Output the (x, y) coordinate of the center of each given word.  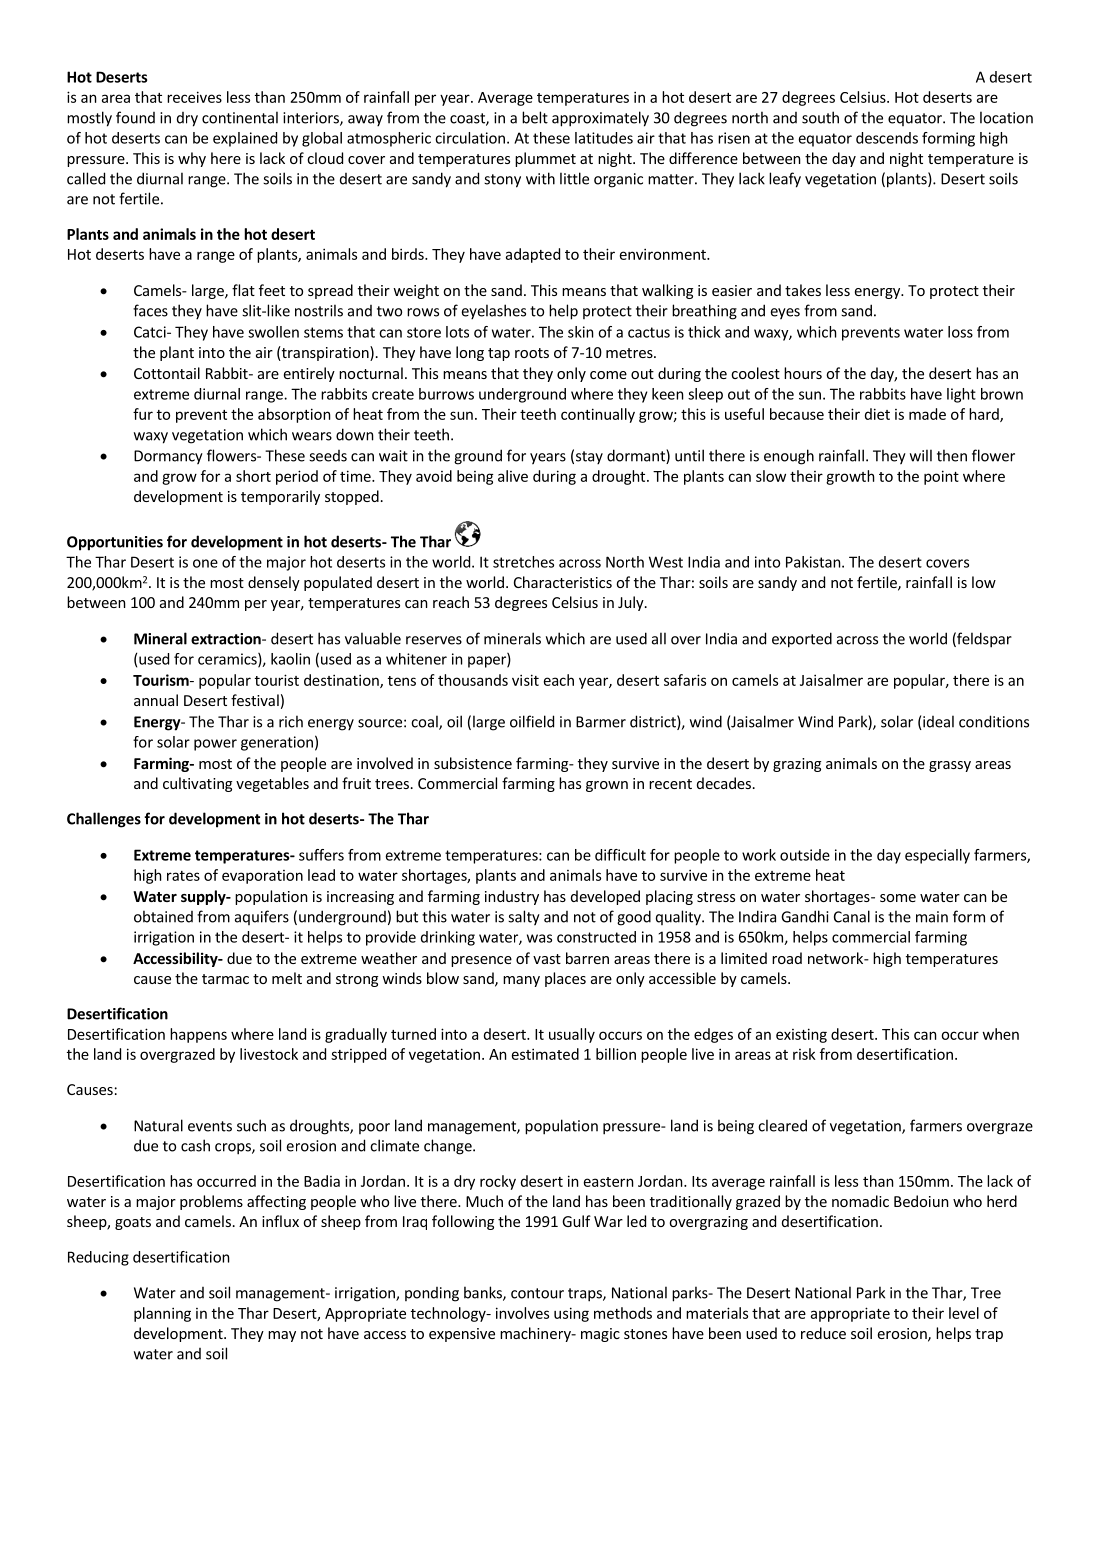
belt (535, 117)
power (215, 745)
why (192, 159)
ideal (937, 722)
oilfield (532, 721)
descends (887, 138)
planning (162, 1314)
